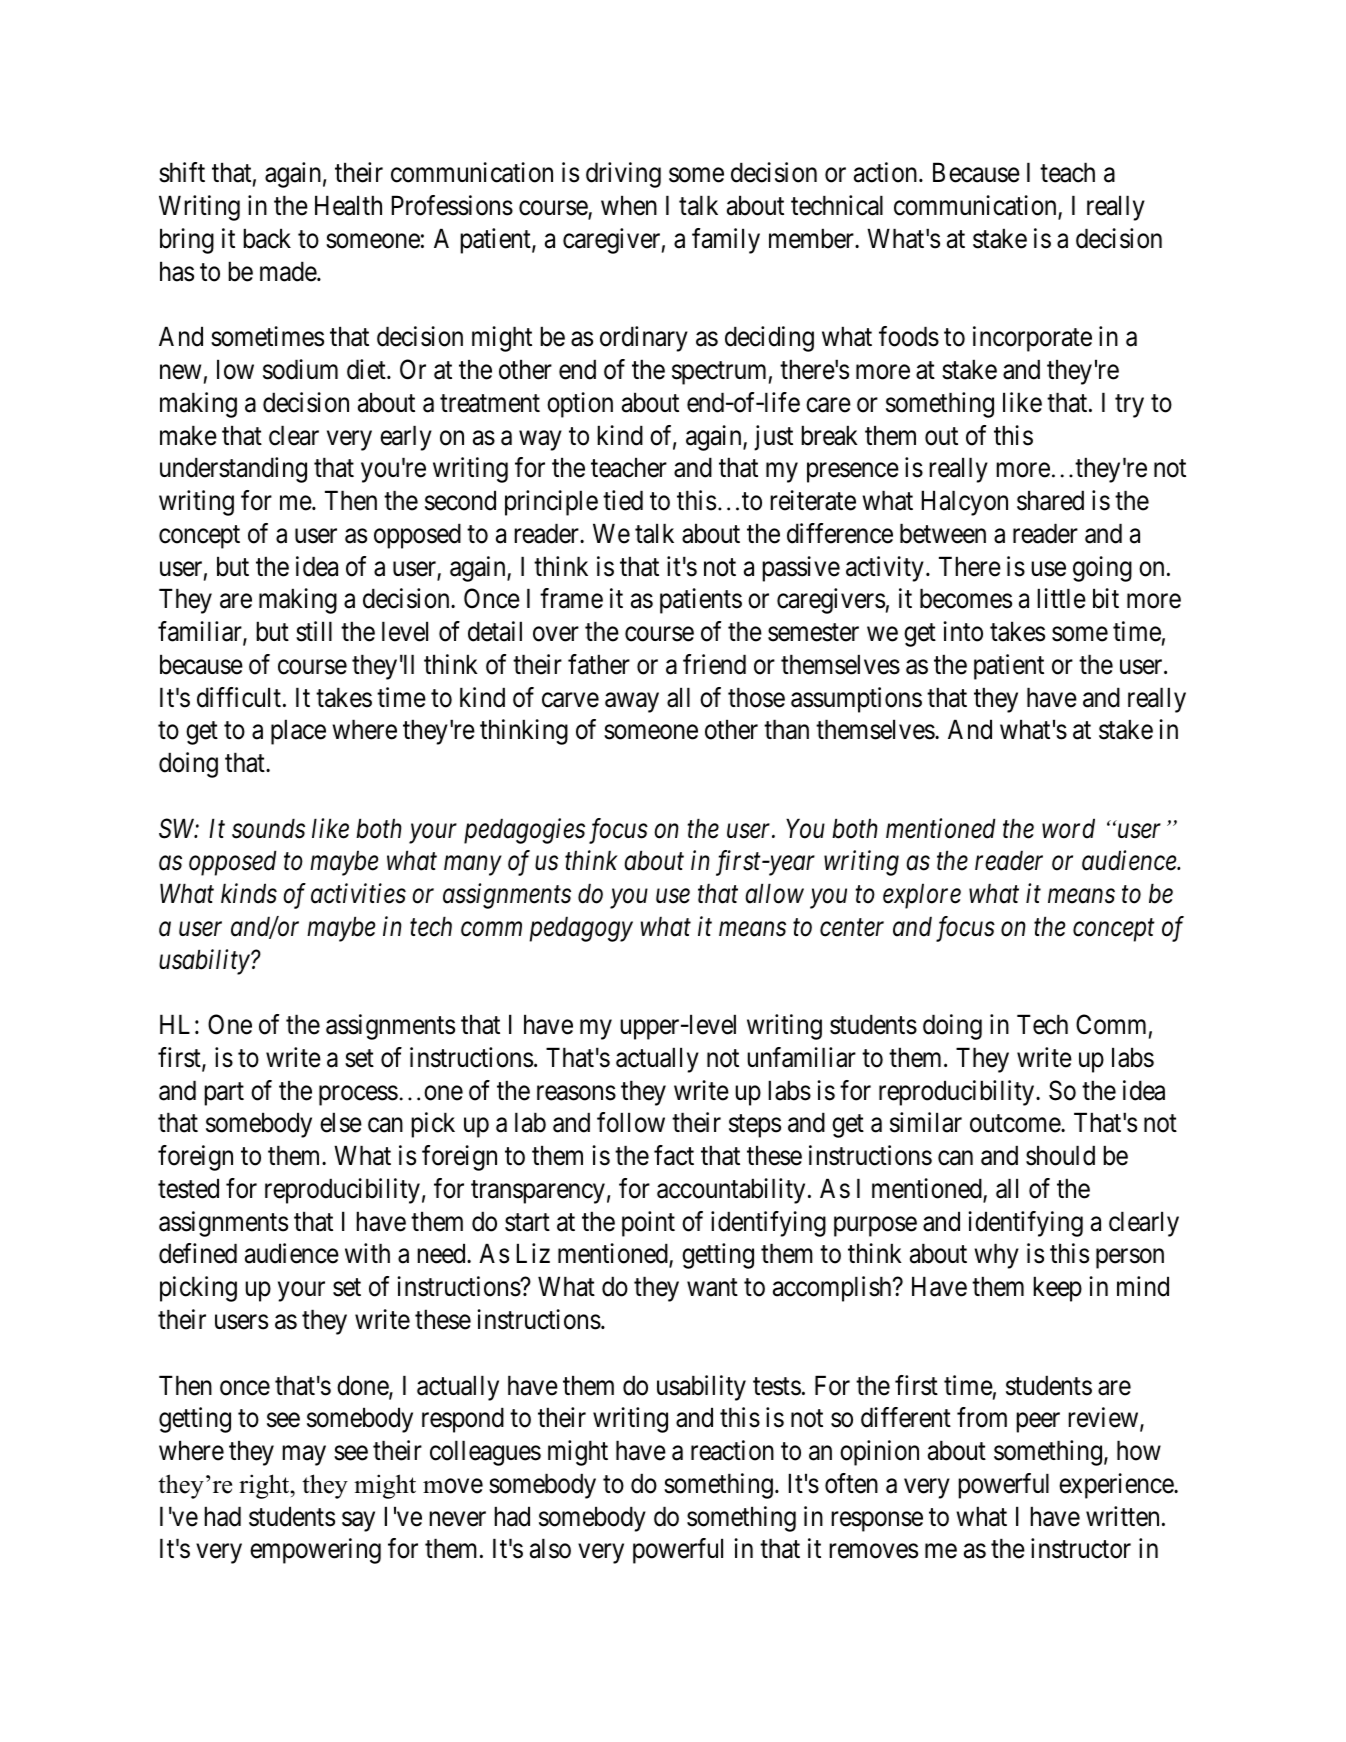 The image size is (1346, 1742). Describe the element at coordinates (268, 828) in the page. I see `sounds` at that location.
